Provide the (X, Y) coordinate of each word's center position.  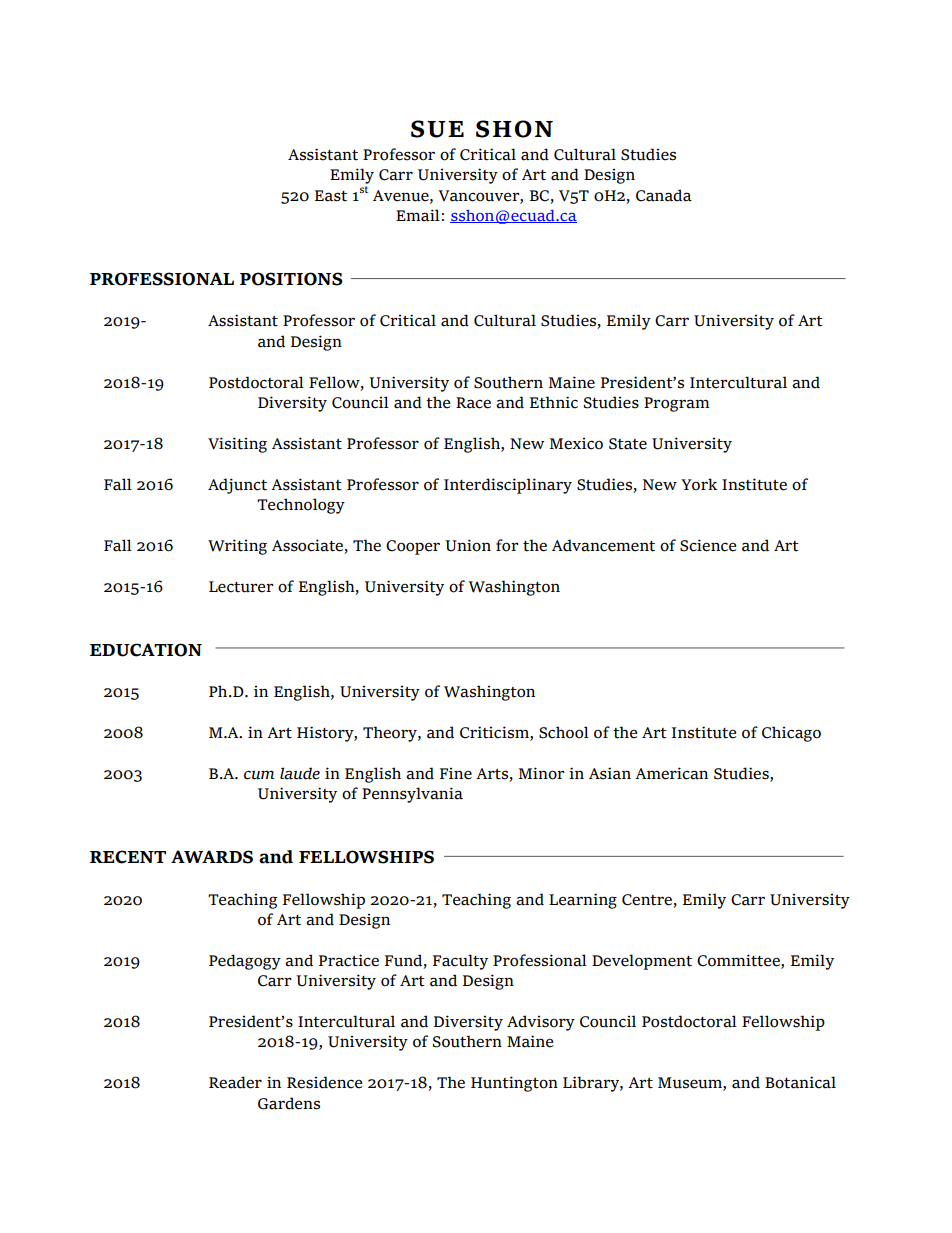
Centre (647, 900)
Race (473, 403)
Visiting (237, 445)
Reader (235, 1082)
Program (676, 404)
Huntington (514, 1084)
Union (468, 545)
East (331, 196)
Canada (664, 195)
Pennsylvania (412, 795)
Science (708, 545)
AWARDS (212, 857)
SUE (437, 129)
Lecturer (241, 587)
